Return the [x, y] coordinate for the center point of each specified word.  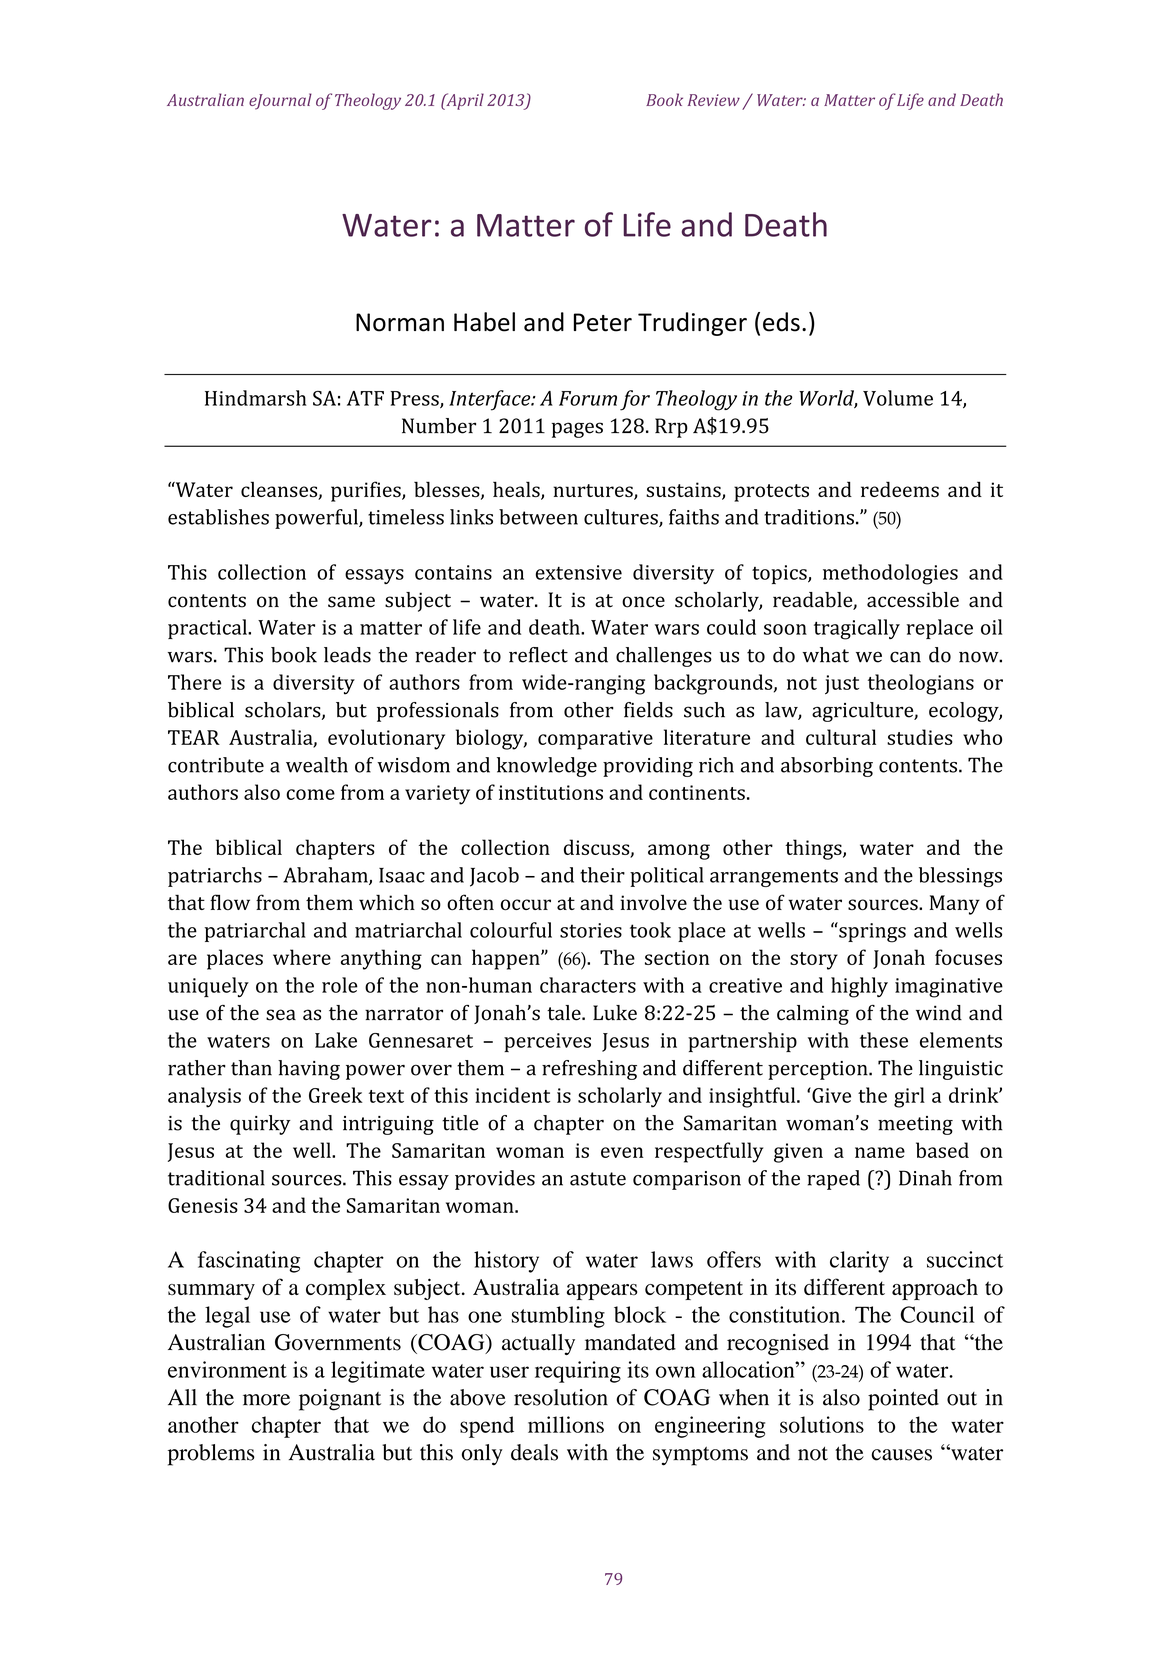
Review [714, 100]
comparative [595, 740]
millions [566, 1424]
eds [781, 322]
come [310, 794]
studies [920, 737]
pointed [903, 1400]
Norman [400, 322]
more [266, 1400]
